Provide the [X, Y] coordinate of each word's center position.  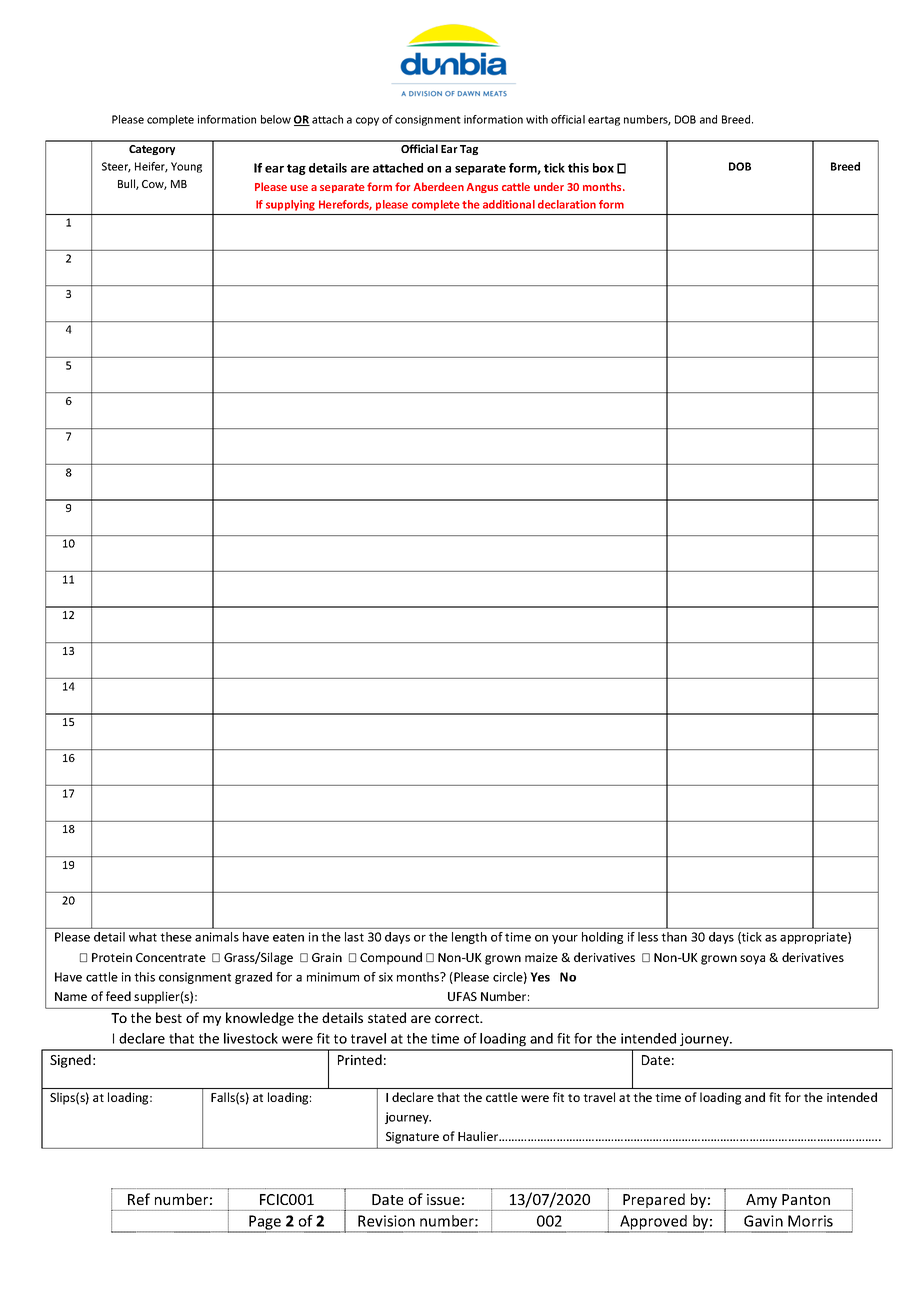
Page [265, 1223]
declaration [567, 204]
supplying [290, 205]
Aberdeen [439, 186]
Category [152, 150]
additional [509, 204]
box [603, 168]
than [674, 937]
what [143, 937]
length [469, 938]
